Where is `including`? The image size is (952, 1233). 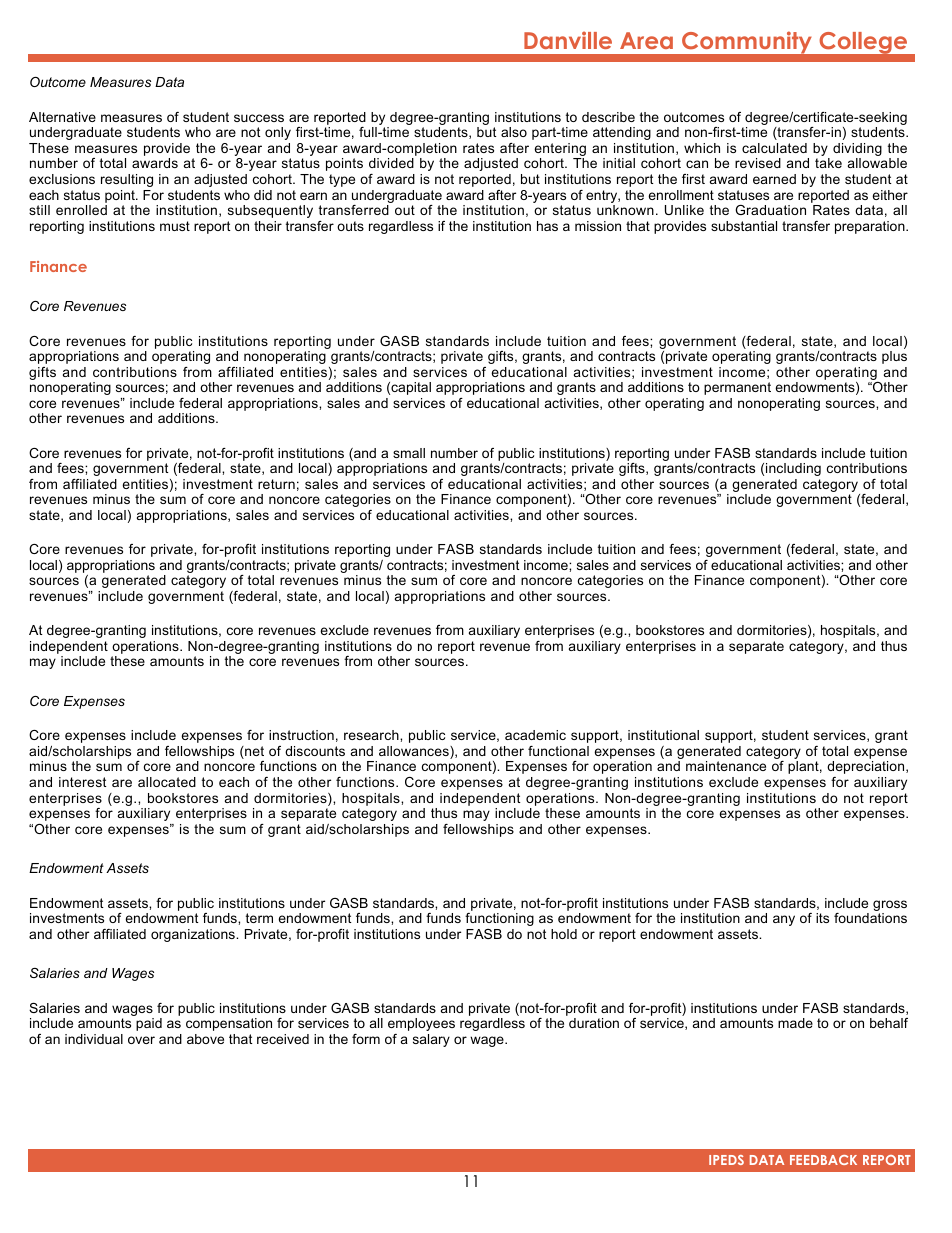 including is located at coordinates (793, 469).
